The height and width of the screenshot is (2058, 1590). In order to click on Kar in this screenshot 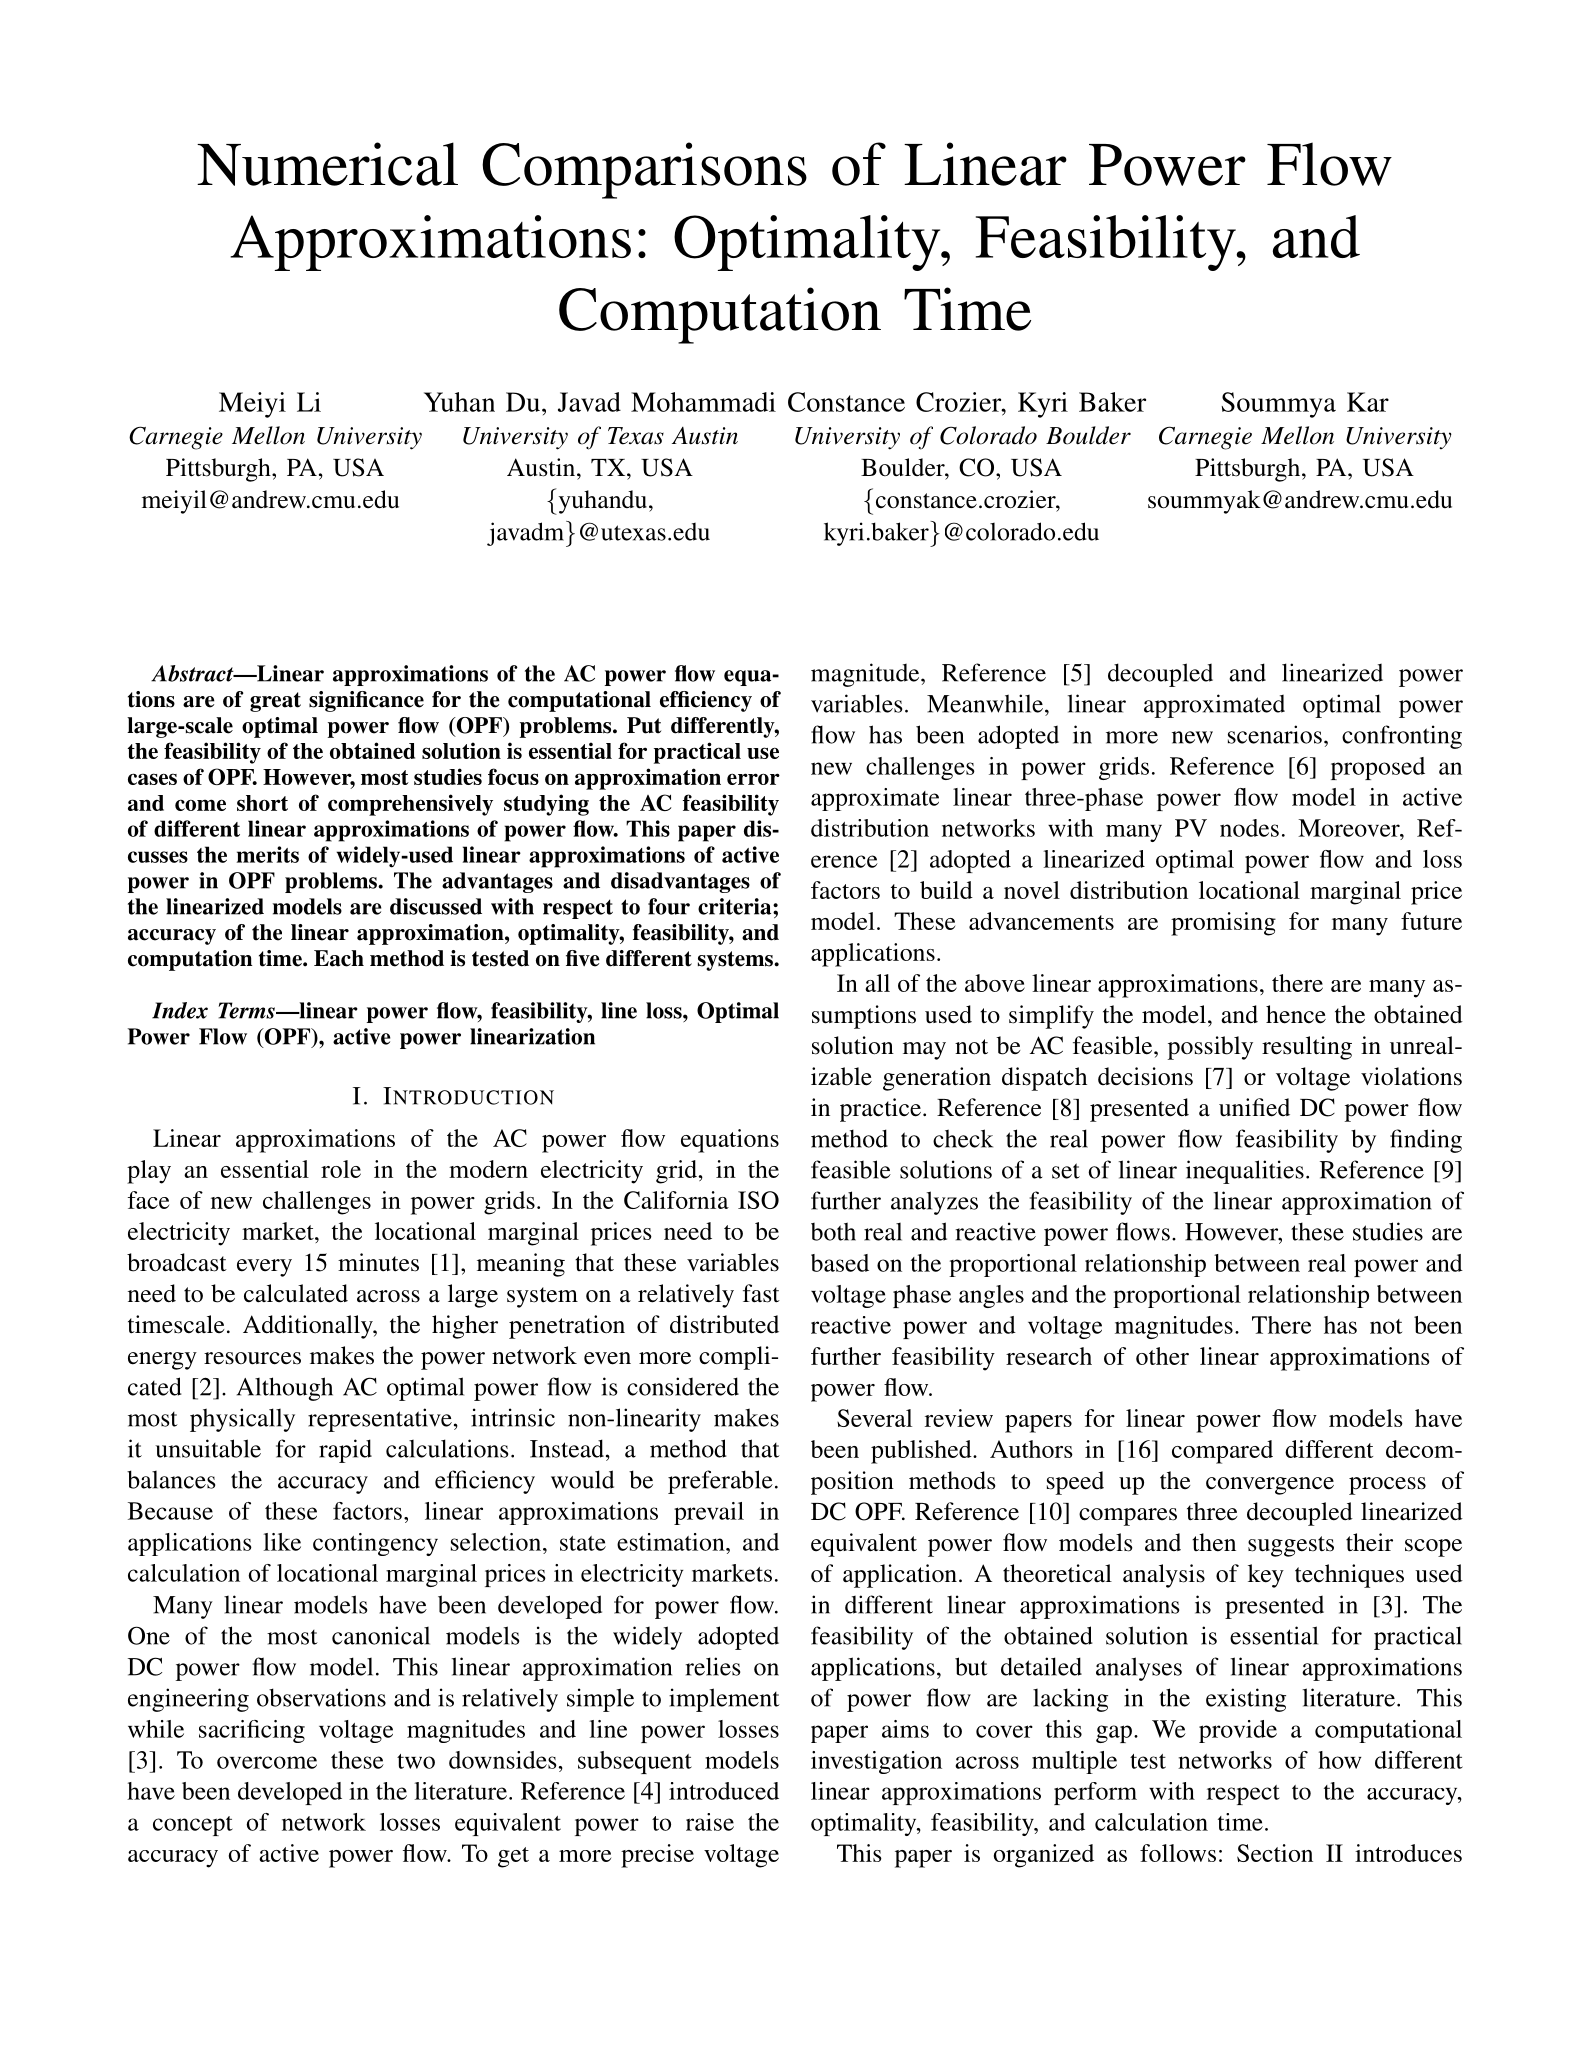, I will do `click(1368, 402)`.
